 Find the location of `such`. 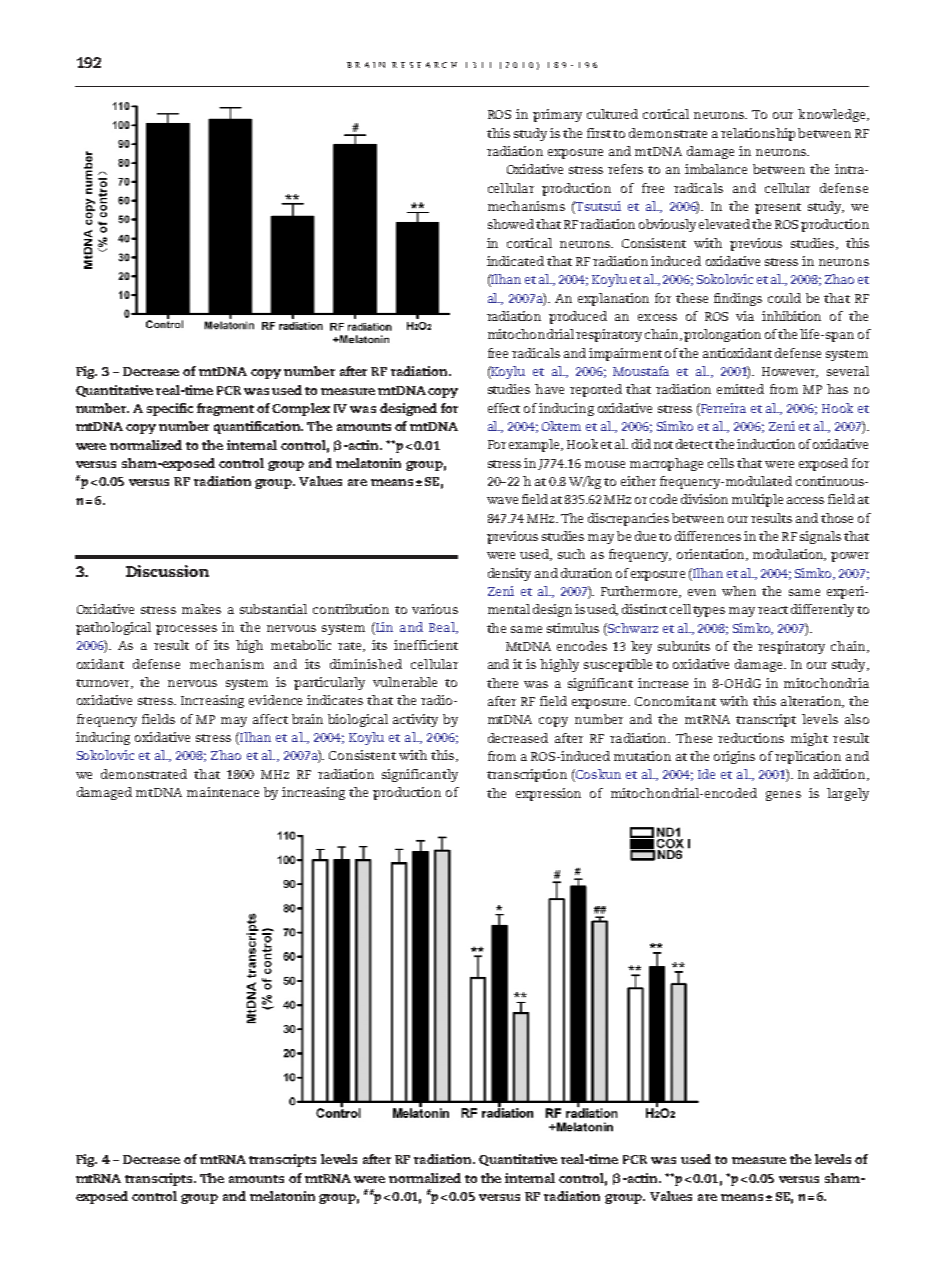

such is located at coordinates (571, 554).
